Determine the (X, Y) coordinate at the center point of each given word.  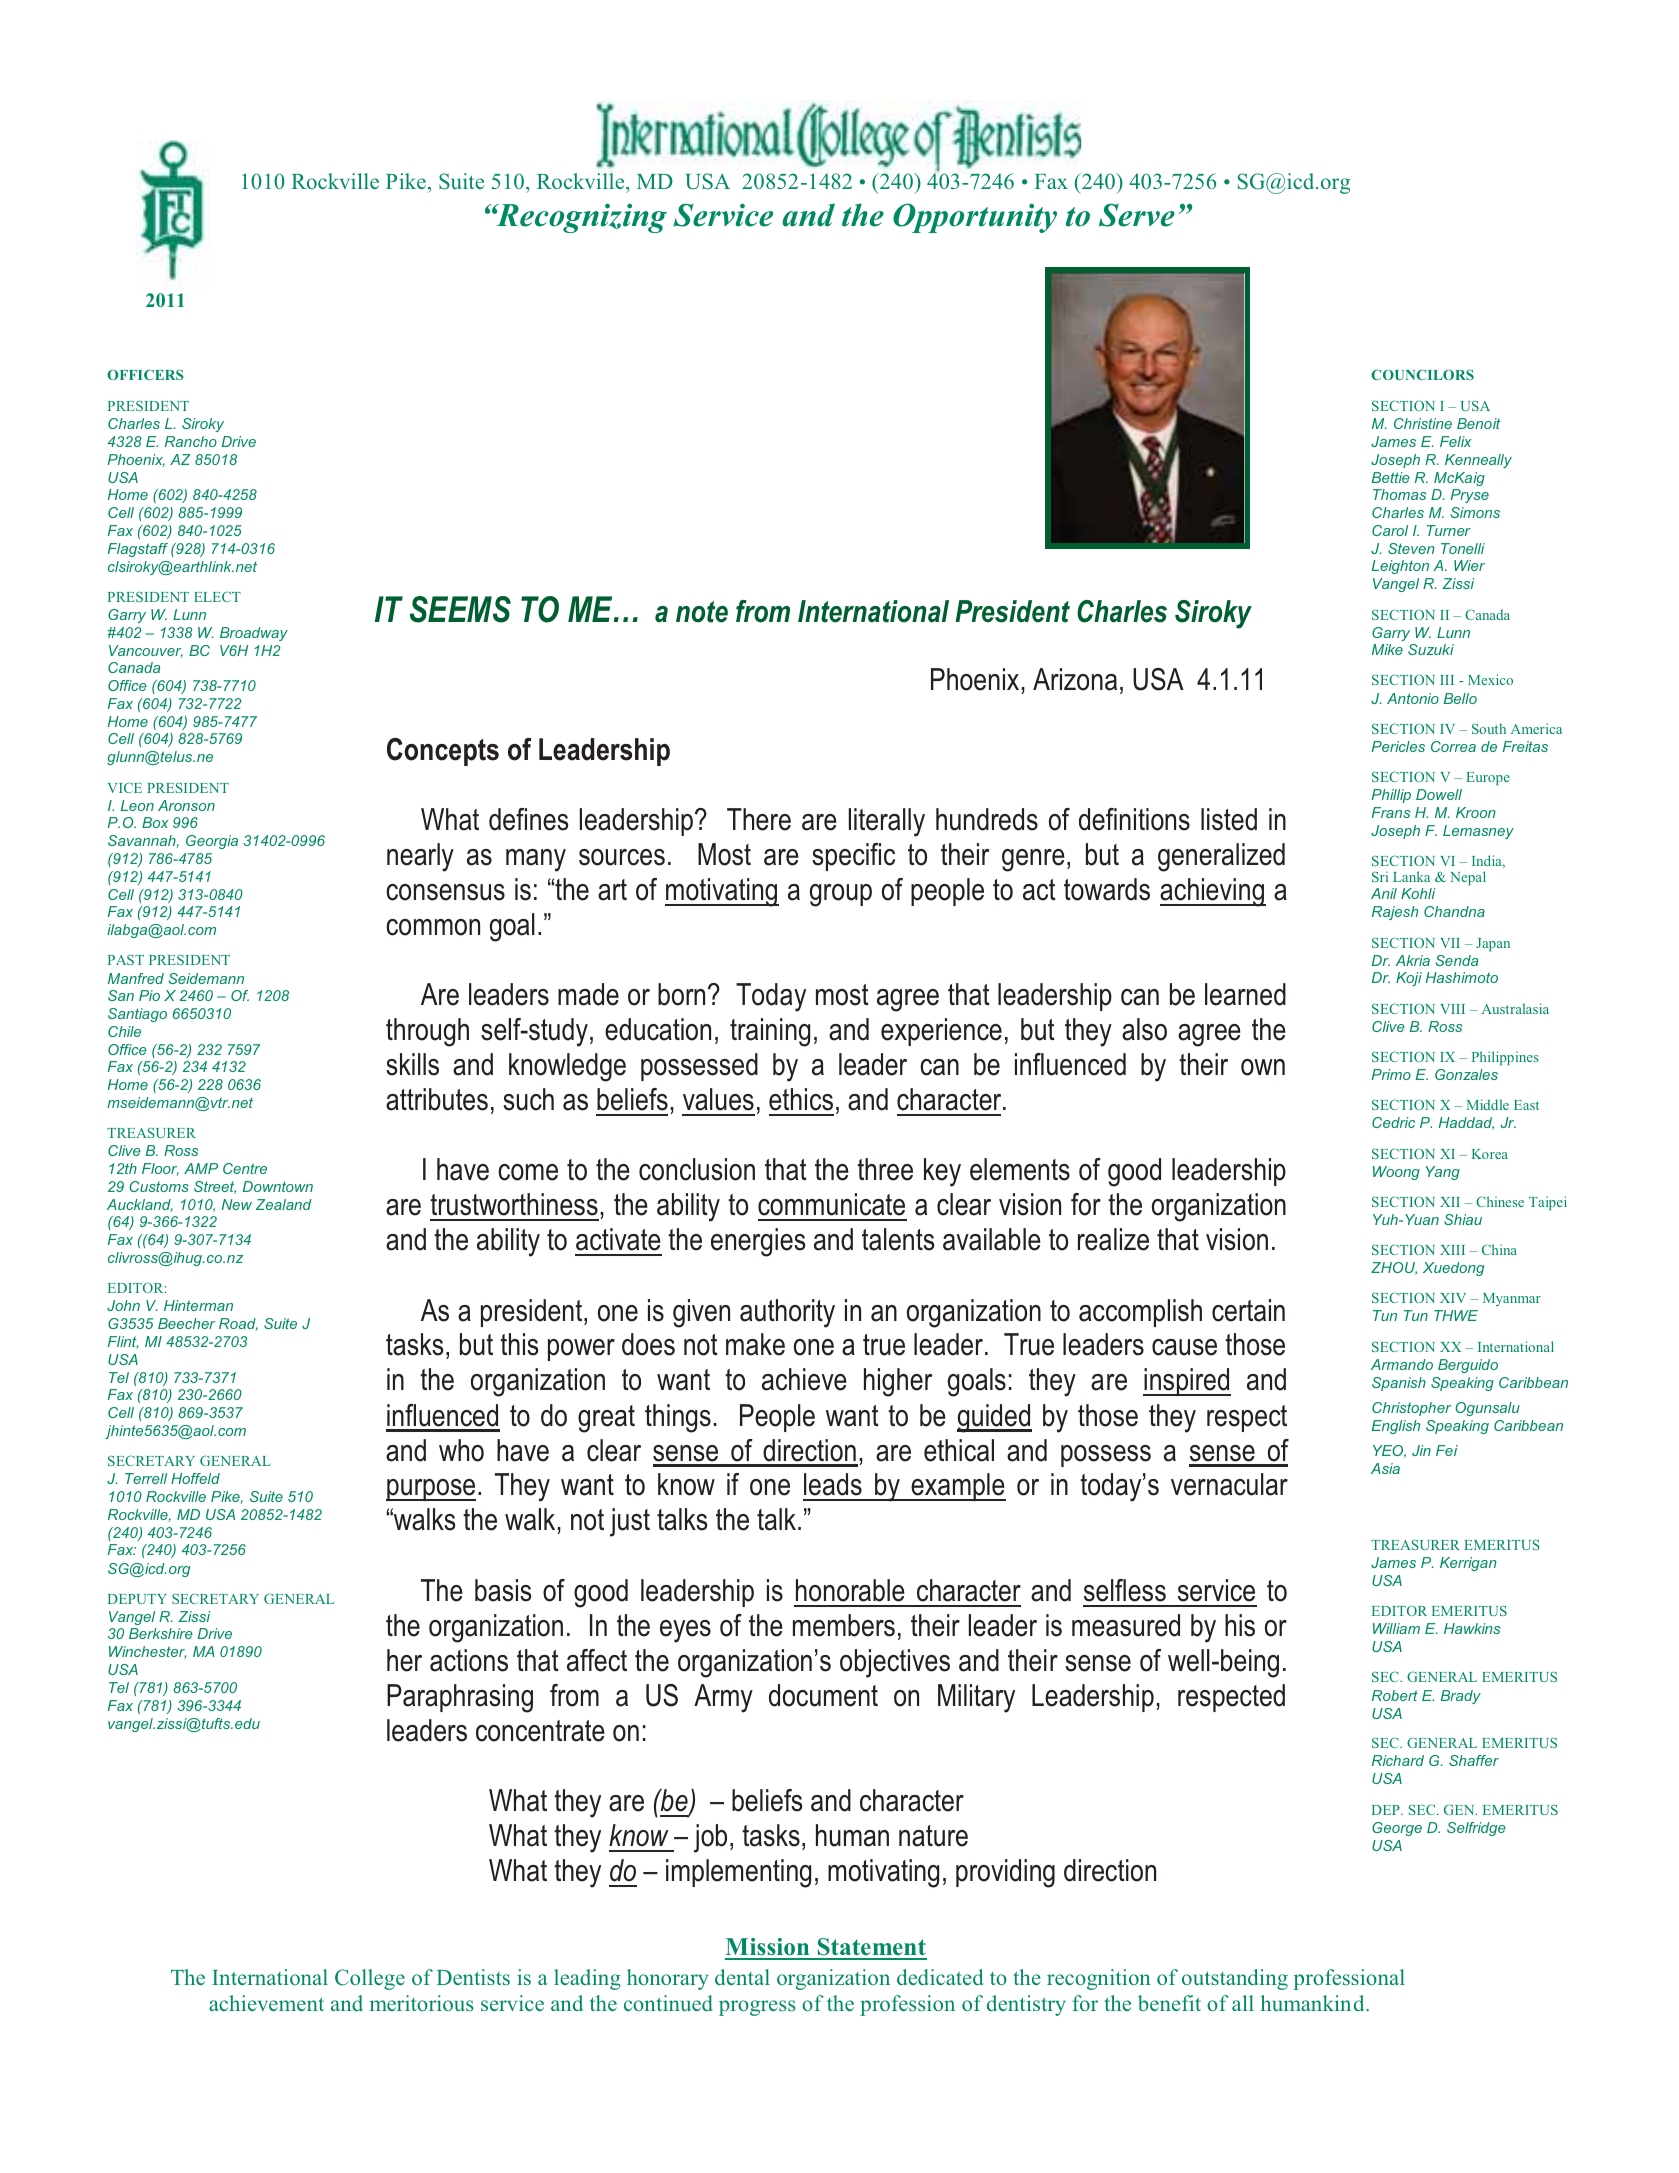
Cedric (1393, 1122)
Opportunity (975, 218)
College (370, 1979)
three (885, 1169)
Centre (245, 1168)
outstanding (1235, 1979)
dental (742, 1977)
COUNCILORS (1422, 374)
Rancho (191, 441)
